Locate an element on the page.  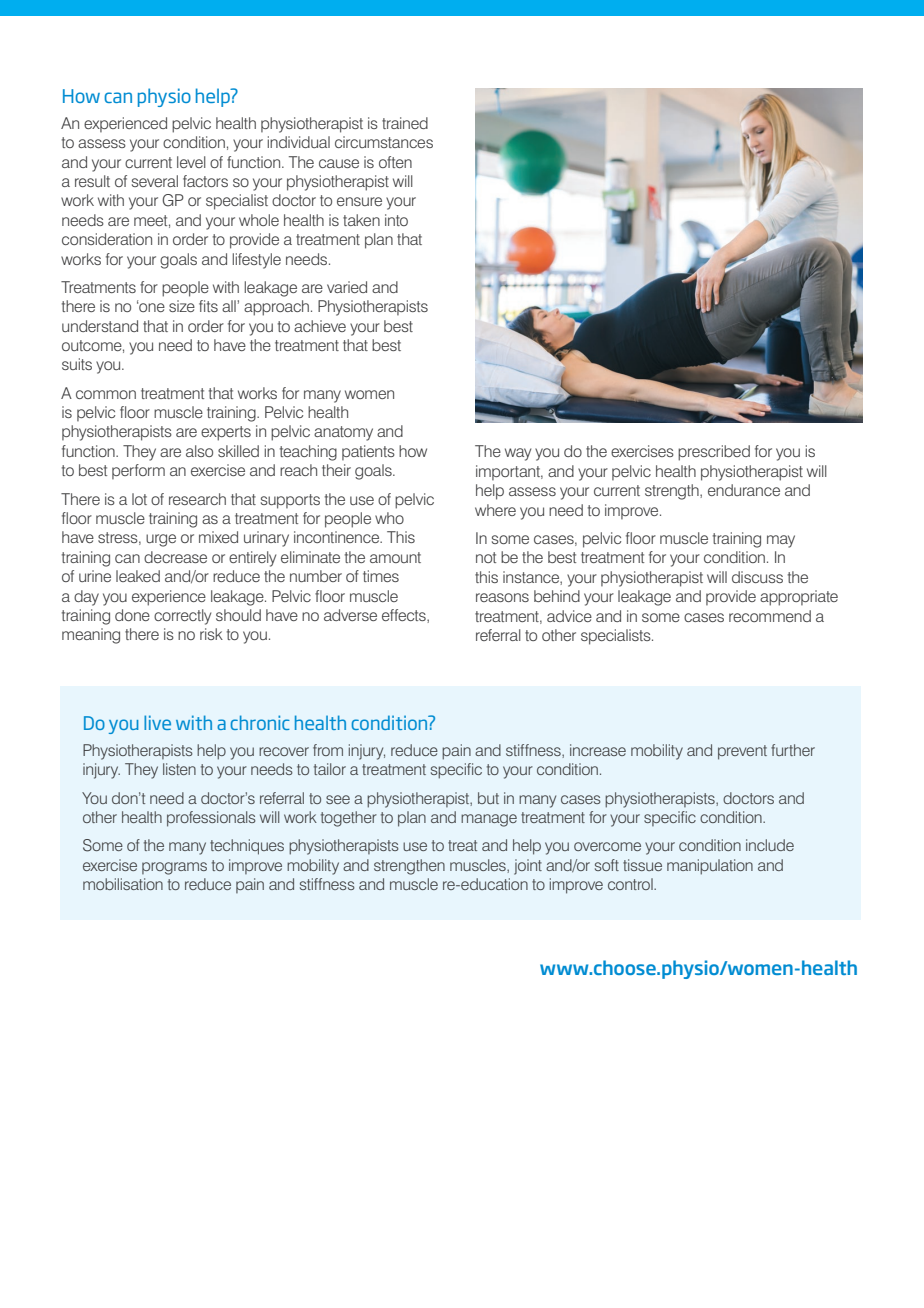
size is located at coordinates (182, 306).
